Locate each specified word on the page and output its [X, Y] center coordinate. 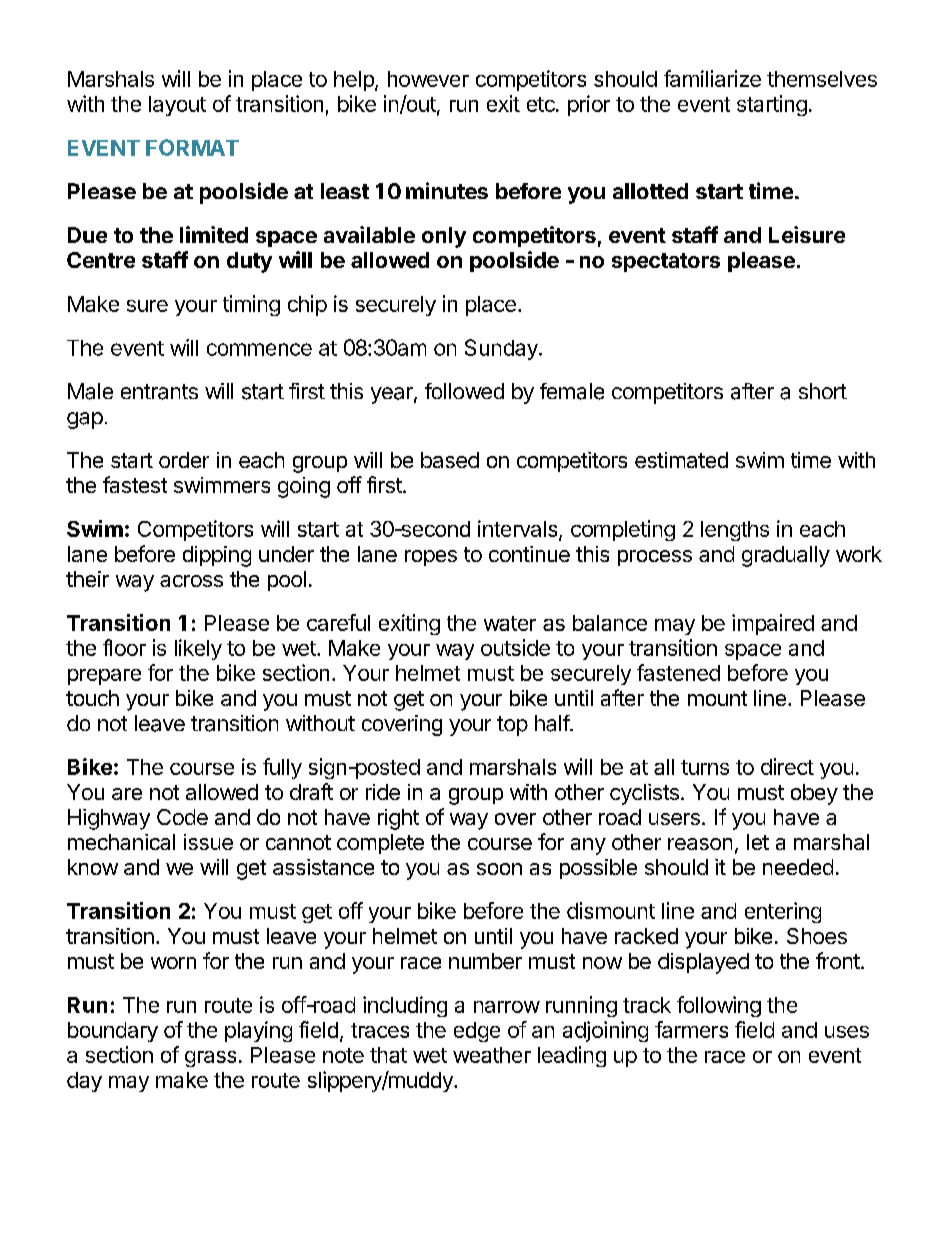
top [512, 726]
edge [477, 1032]
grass [210, 1059]
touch [92, 698]
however [428, 79]
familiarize [712, 78]
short [823, 391]
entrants [159, 392]
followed [464, 391]
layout [177, 106]
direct [787, 766]
